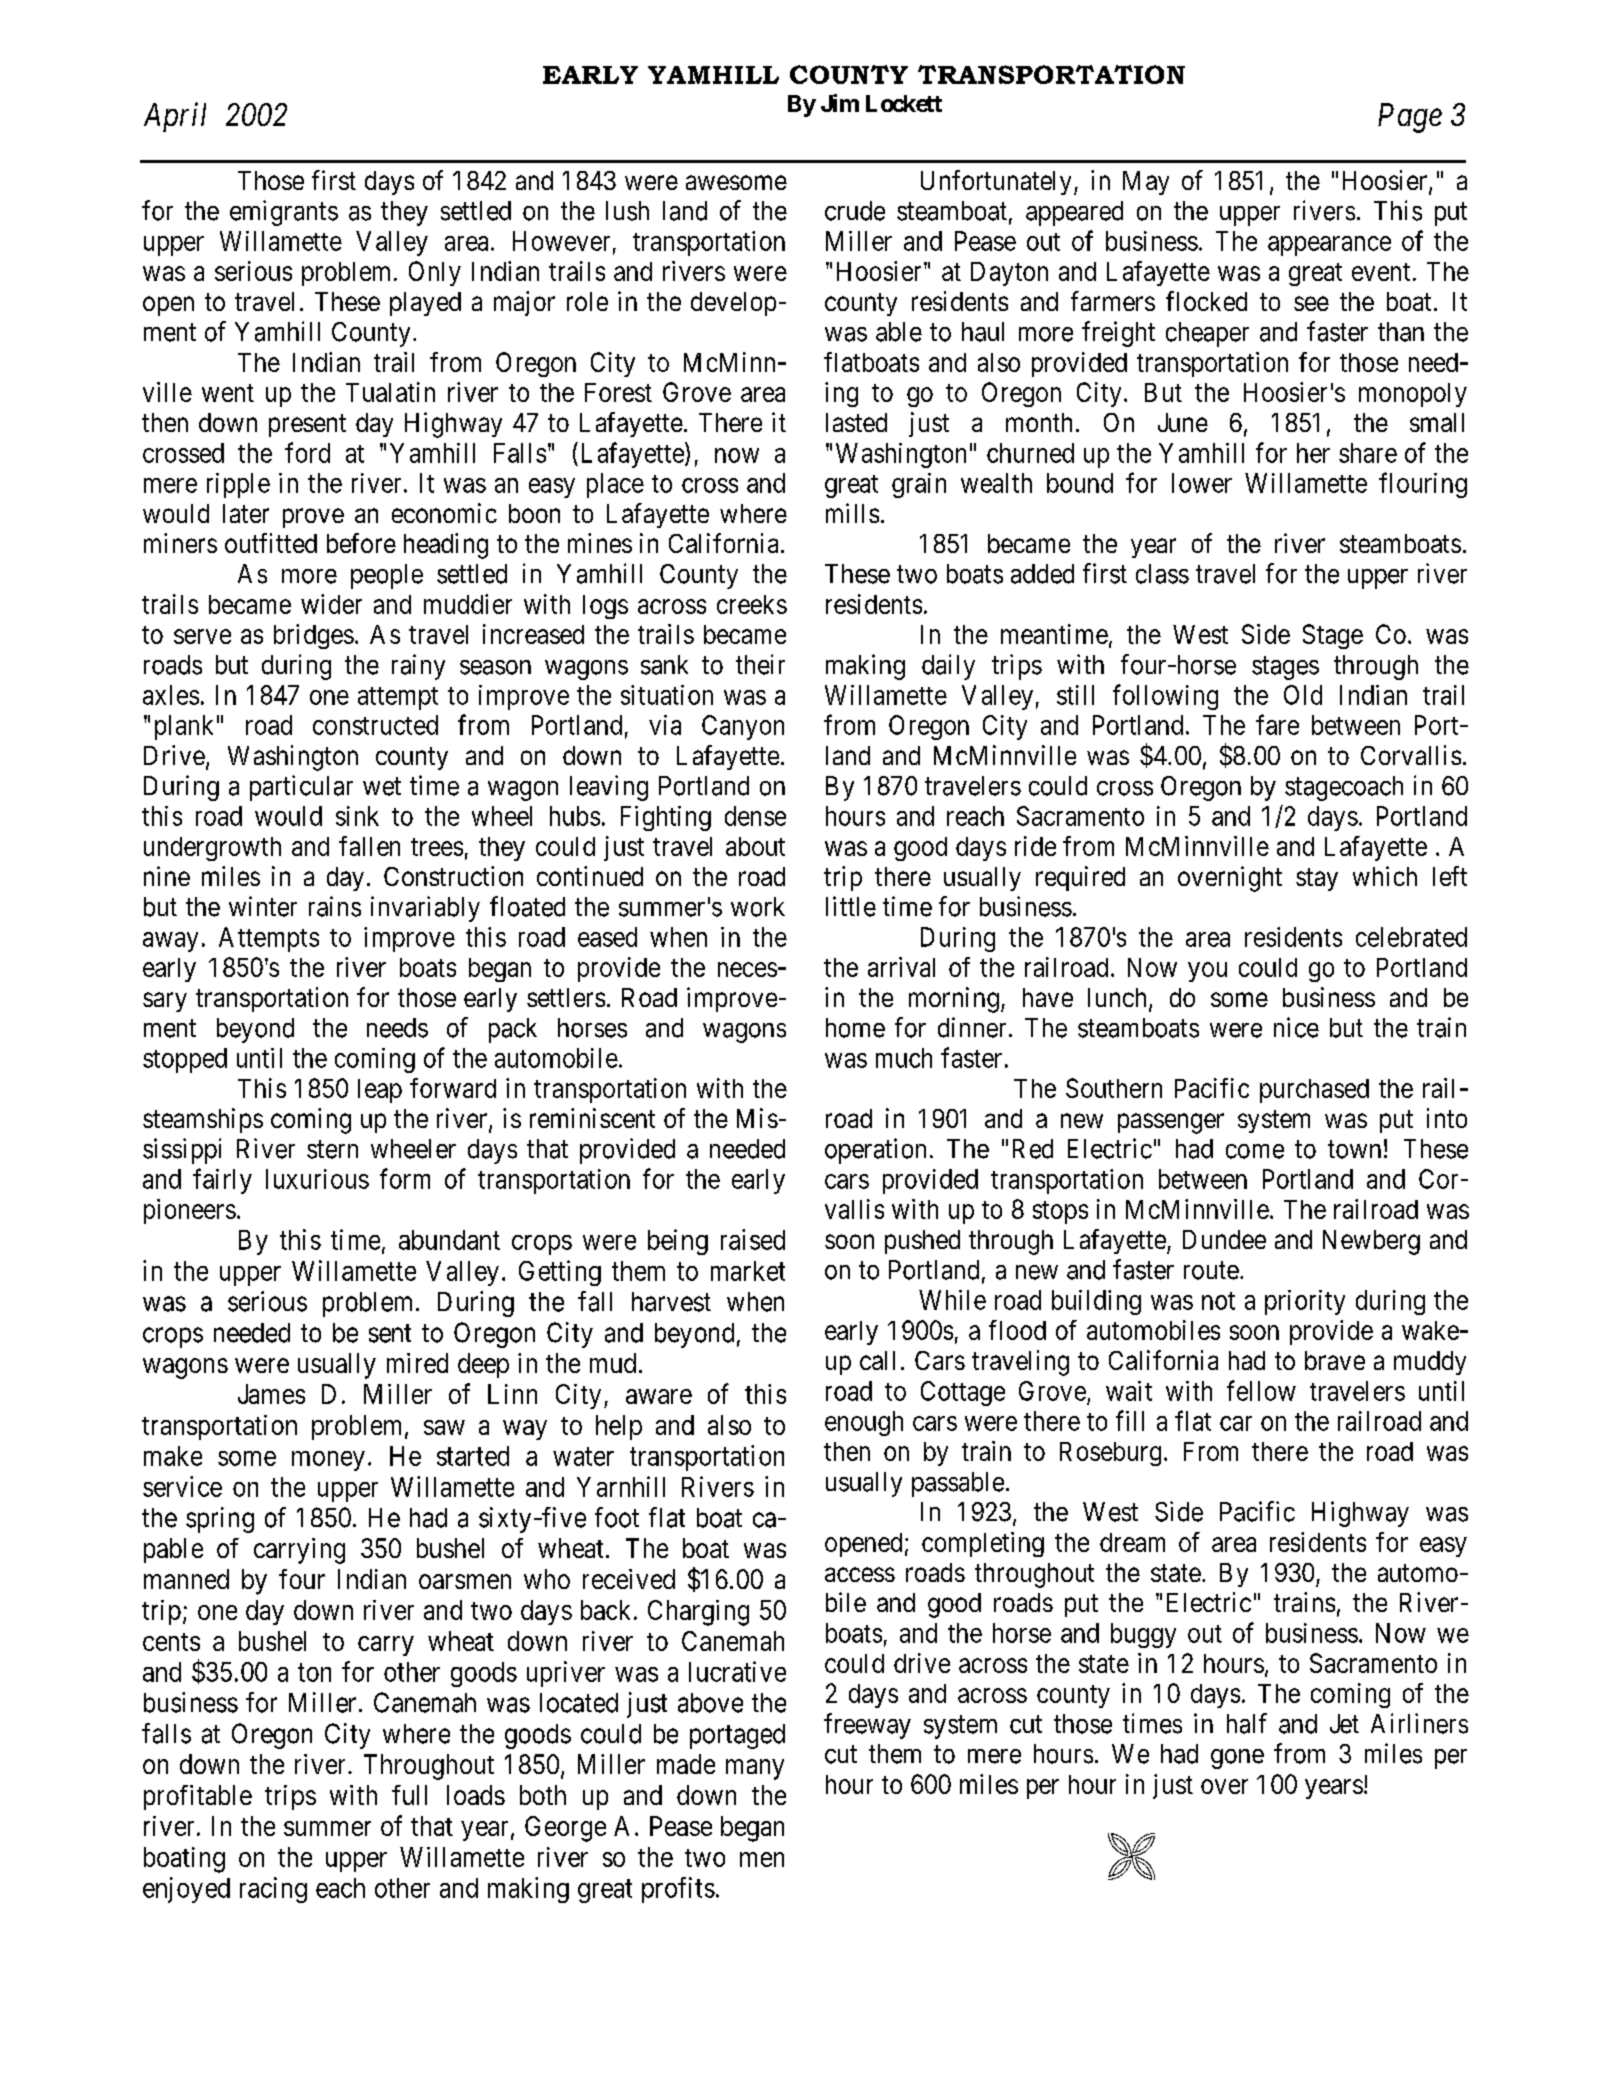 The image size is (1610, 2084). Describe the element at coordinates (840, 103) in the image. I see `Jim` at that location.
